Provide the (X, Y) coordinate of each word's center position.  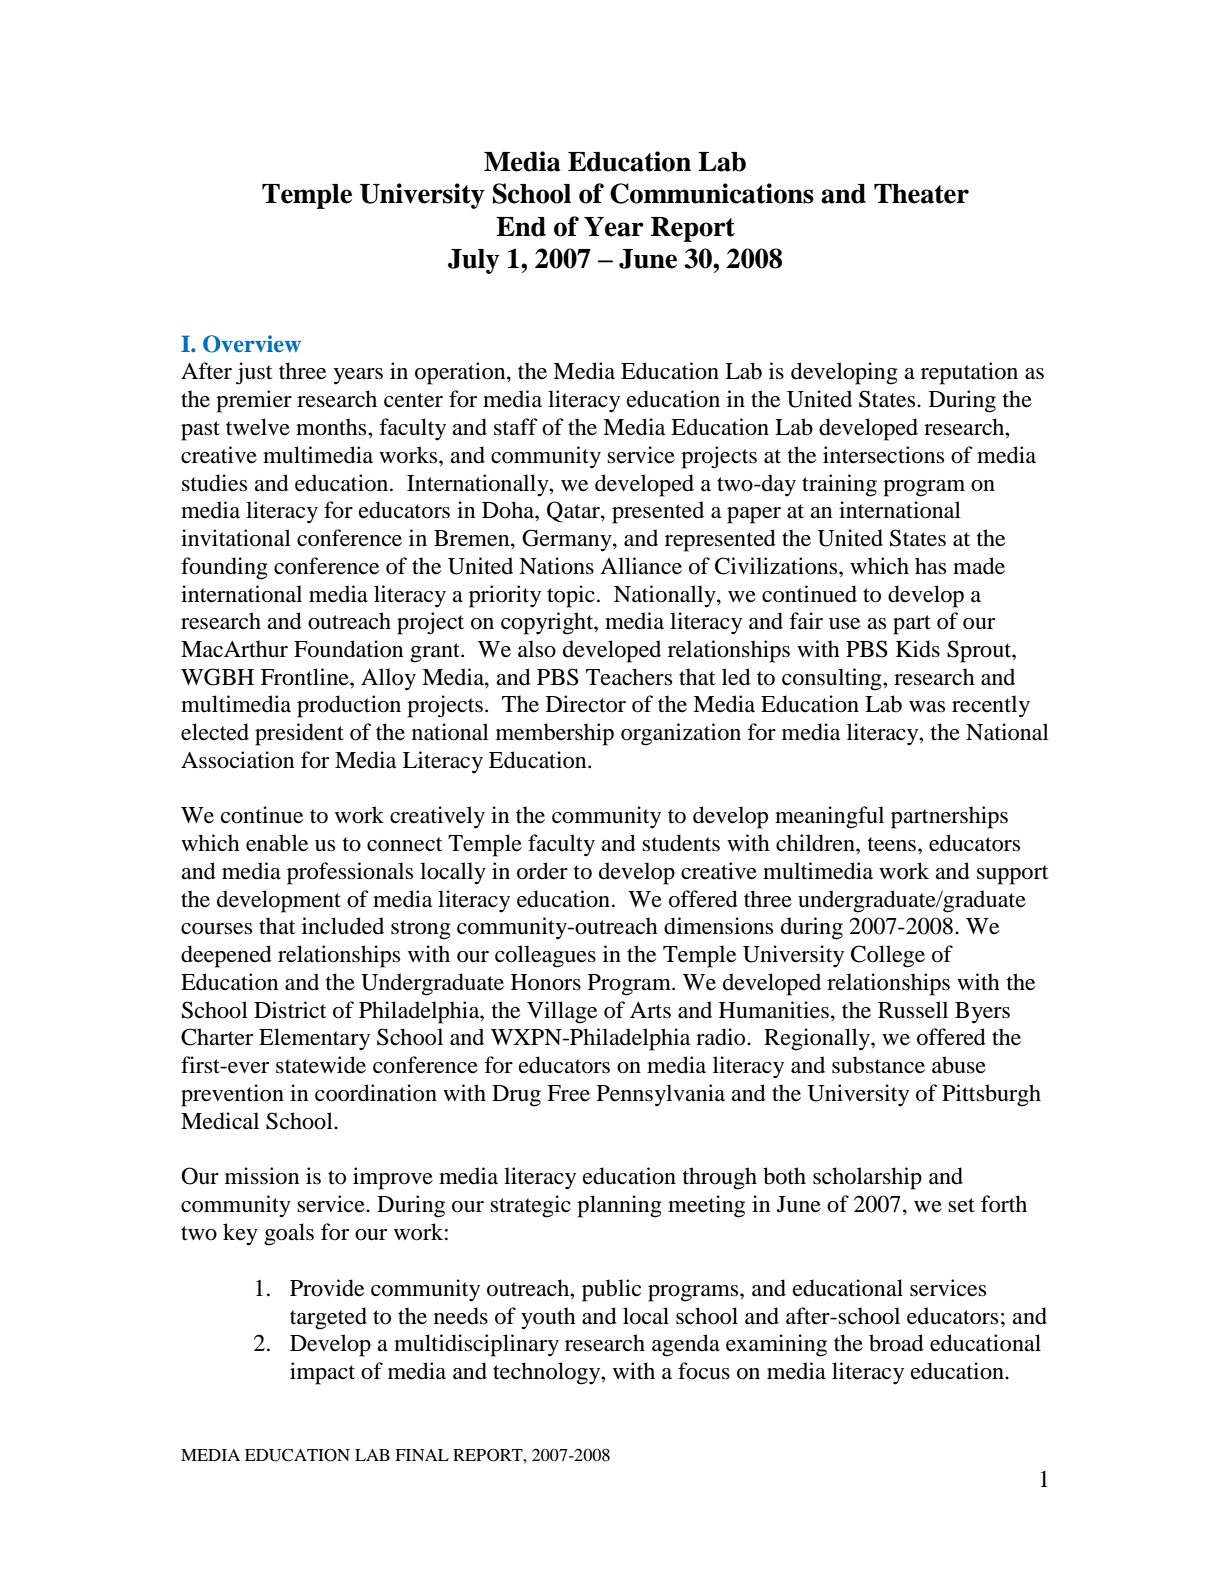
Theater (921, 194)
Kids (918, 649)
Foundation (348, 649)
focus (704, 1371)
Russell (913, 1010)
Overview (252, 344)
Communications (712, 193)
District (290, 1010)
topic (571, 596)
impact (322, 1373)
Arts (650, 1010)
